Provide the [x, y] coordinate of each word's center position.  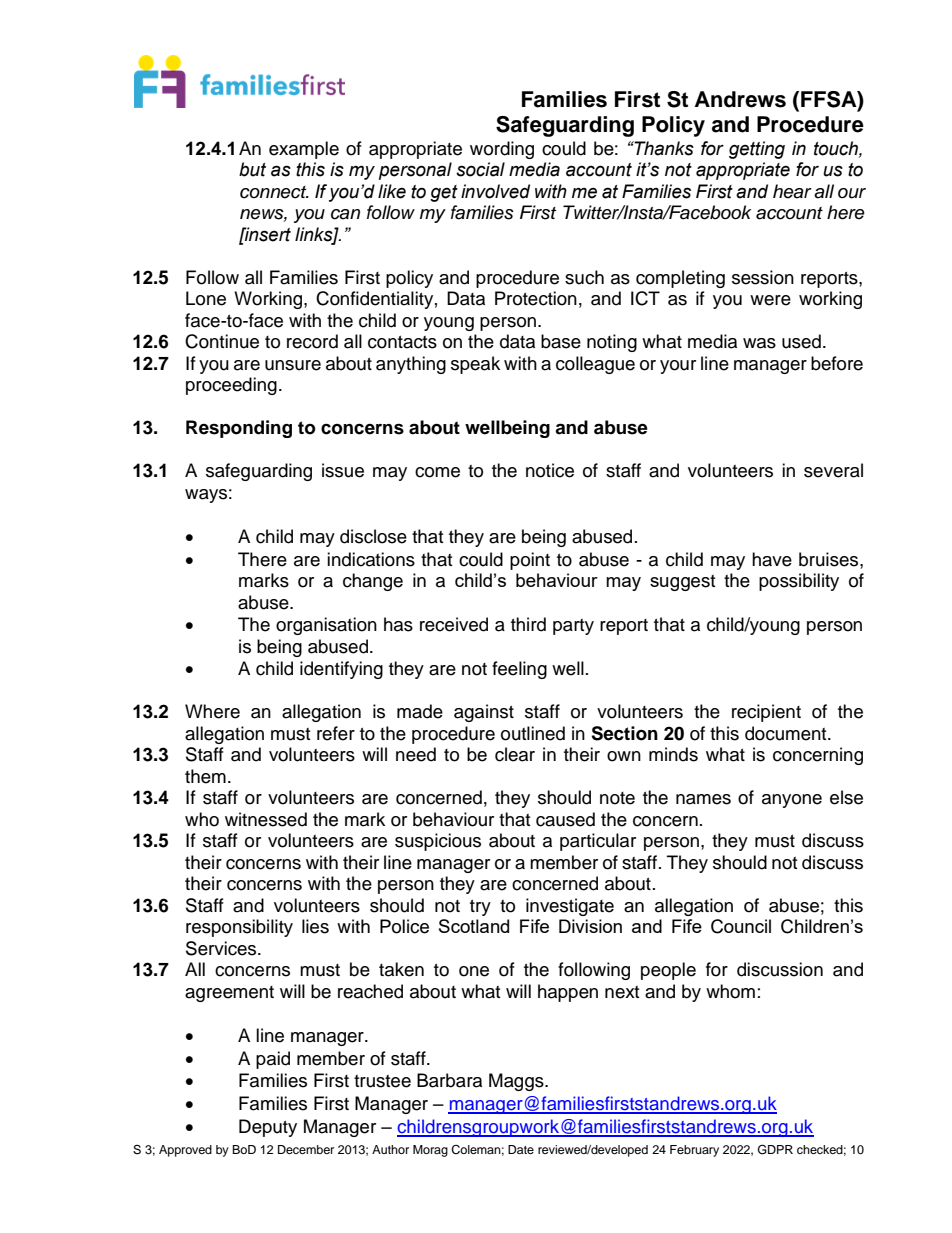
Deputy [268, 1128]
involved [495, 191]
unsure [293, 365]
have [772, 559]
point [530, 561]
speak [475, 365]
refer [336, 733]
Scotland [474, 926]
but [252, 169]
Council [741, 926]
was [759, 343]
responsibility [239, 928]
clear [515, 754]
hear [792, 191]
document [787, 733]
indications [371, 559]
